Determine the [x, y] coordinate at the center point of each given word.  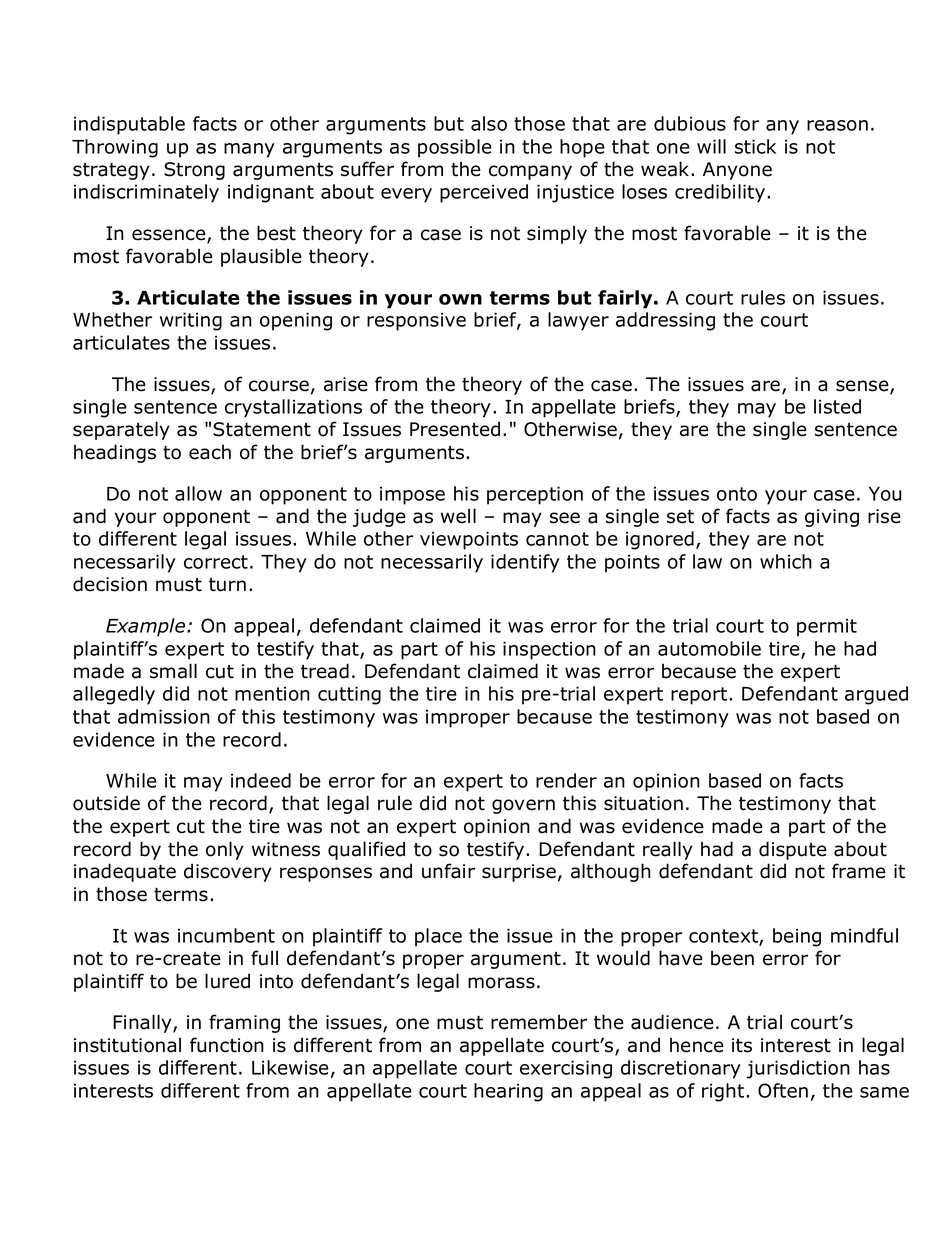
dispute [793, 850]
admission [164, 716]
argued [876, 695]
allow [198, 493]
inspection [549, 650]
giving [832, 518]
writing [191, 321]
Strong [194, 171]
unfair [448, 871]
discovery [228, 872]
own [460, 299]
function [227, 1045]
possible [455, 148]
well [458, 516]
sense [863, 387]
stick [755, 146]
